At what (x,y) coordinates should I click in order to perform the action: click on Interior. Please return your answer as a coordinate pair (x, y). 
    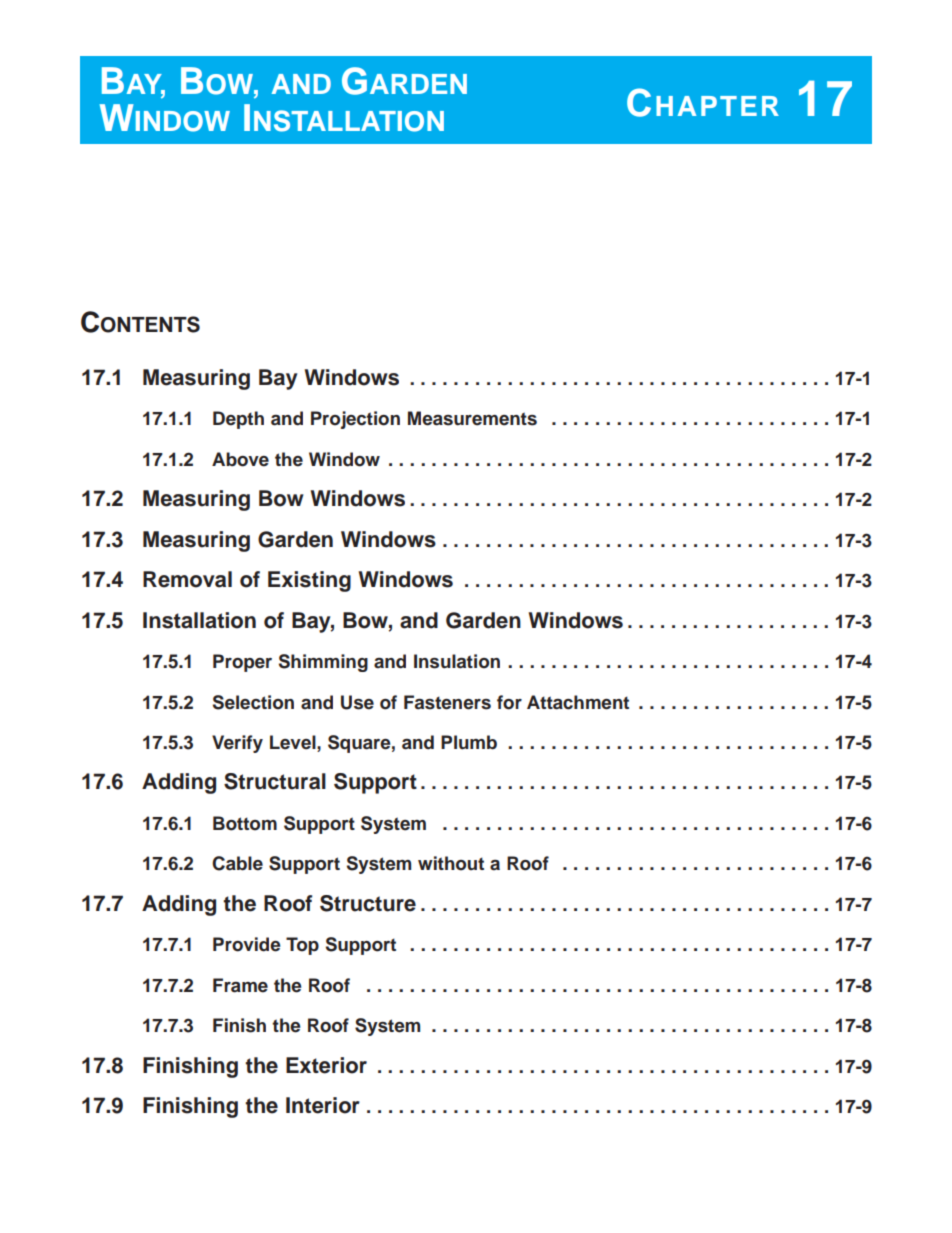
    Looking at the image, I should click on (323, 1105).
